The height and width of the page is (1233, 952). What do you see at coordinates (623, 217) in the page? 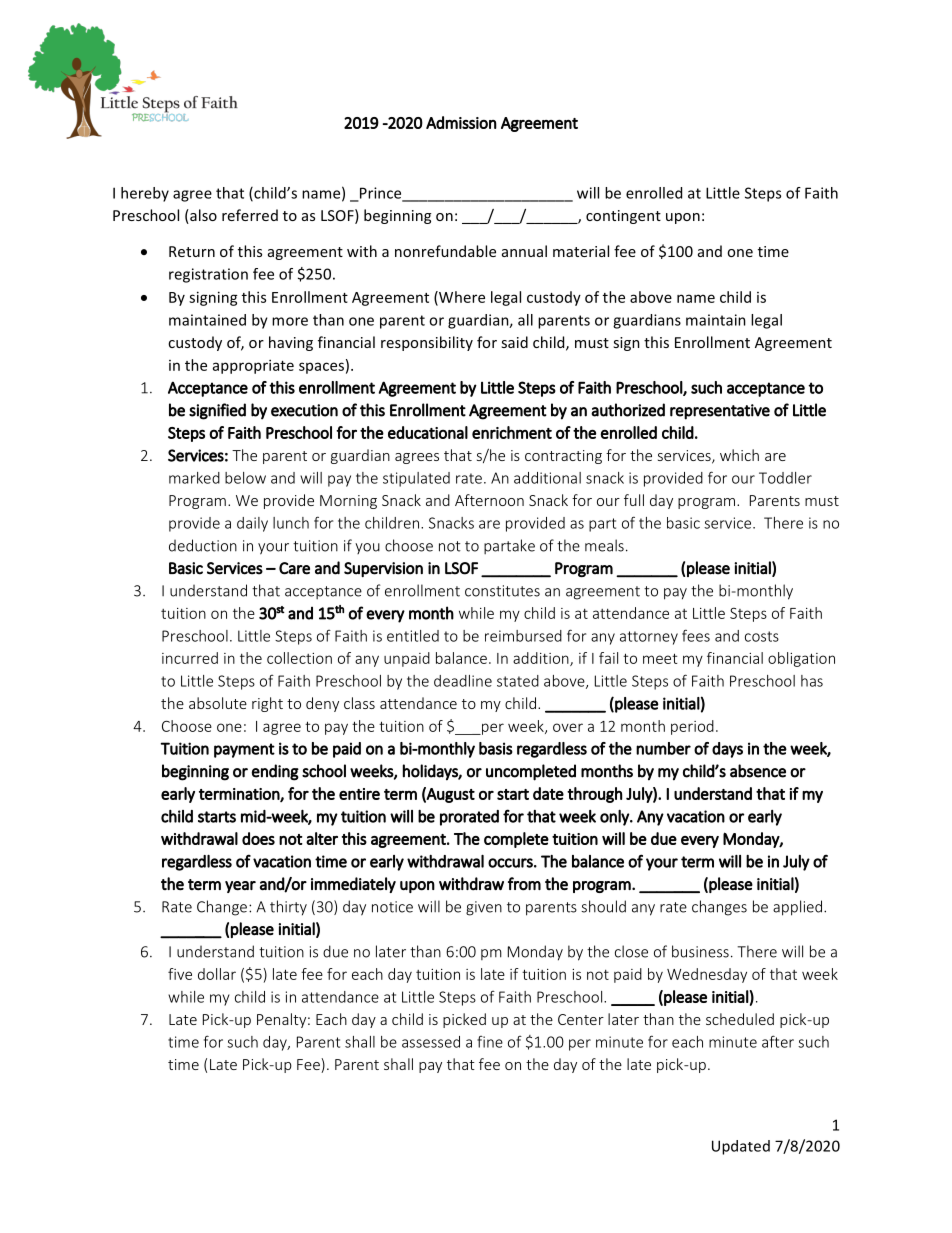
I see `contingent` at bounding box center [623, 217].
